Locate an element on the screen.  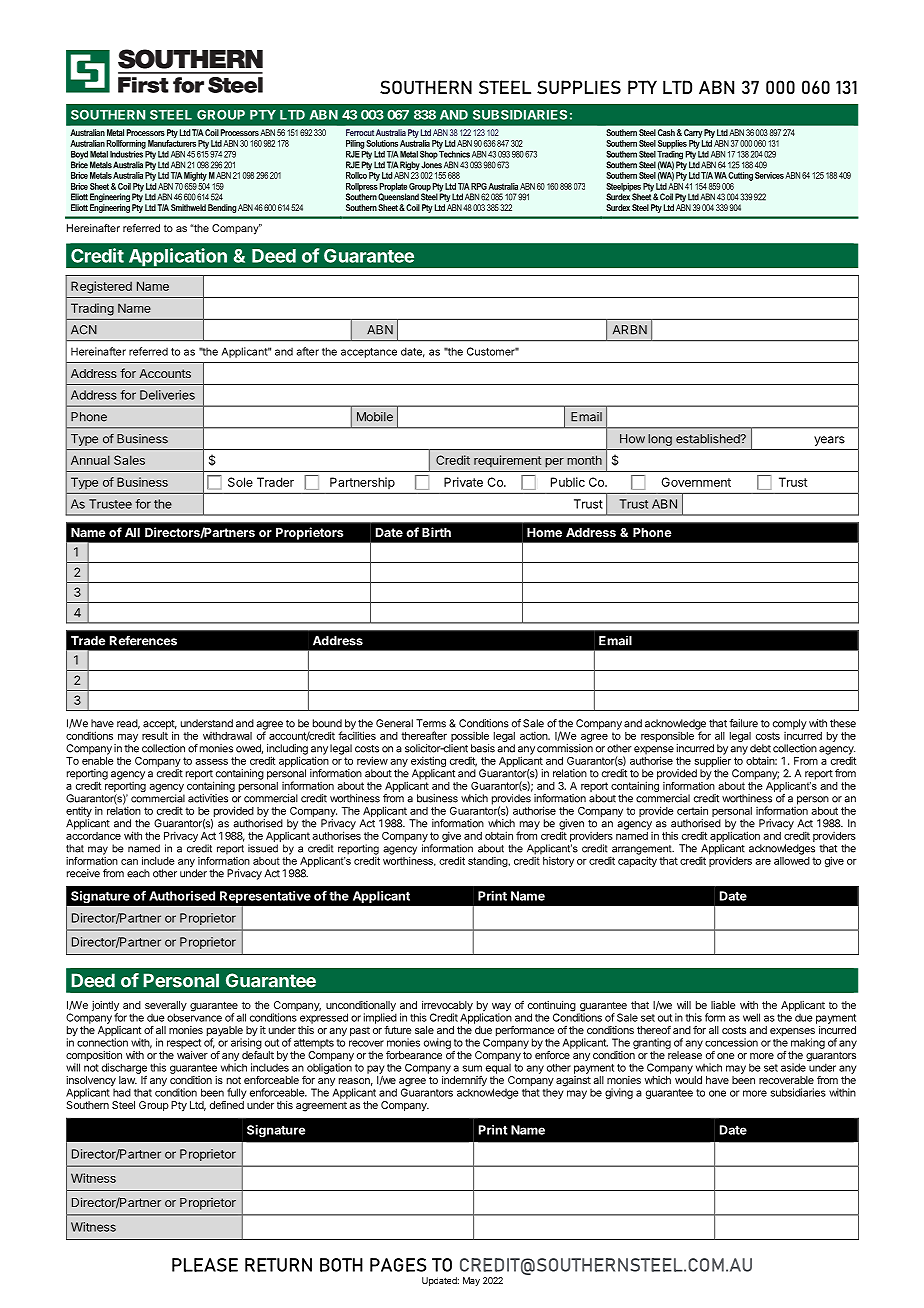
PAGES is located at coordinates (398, 1265).
